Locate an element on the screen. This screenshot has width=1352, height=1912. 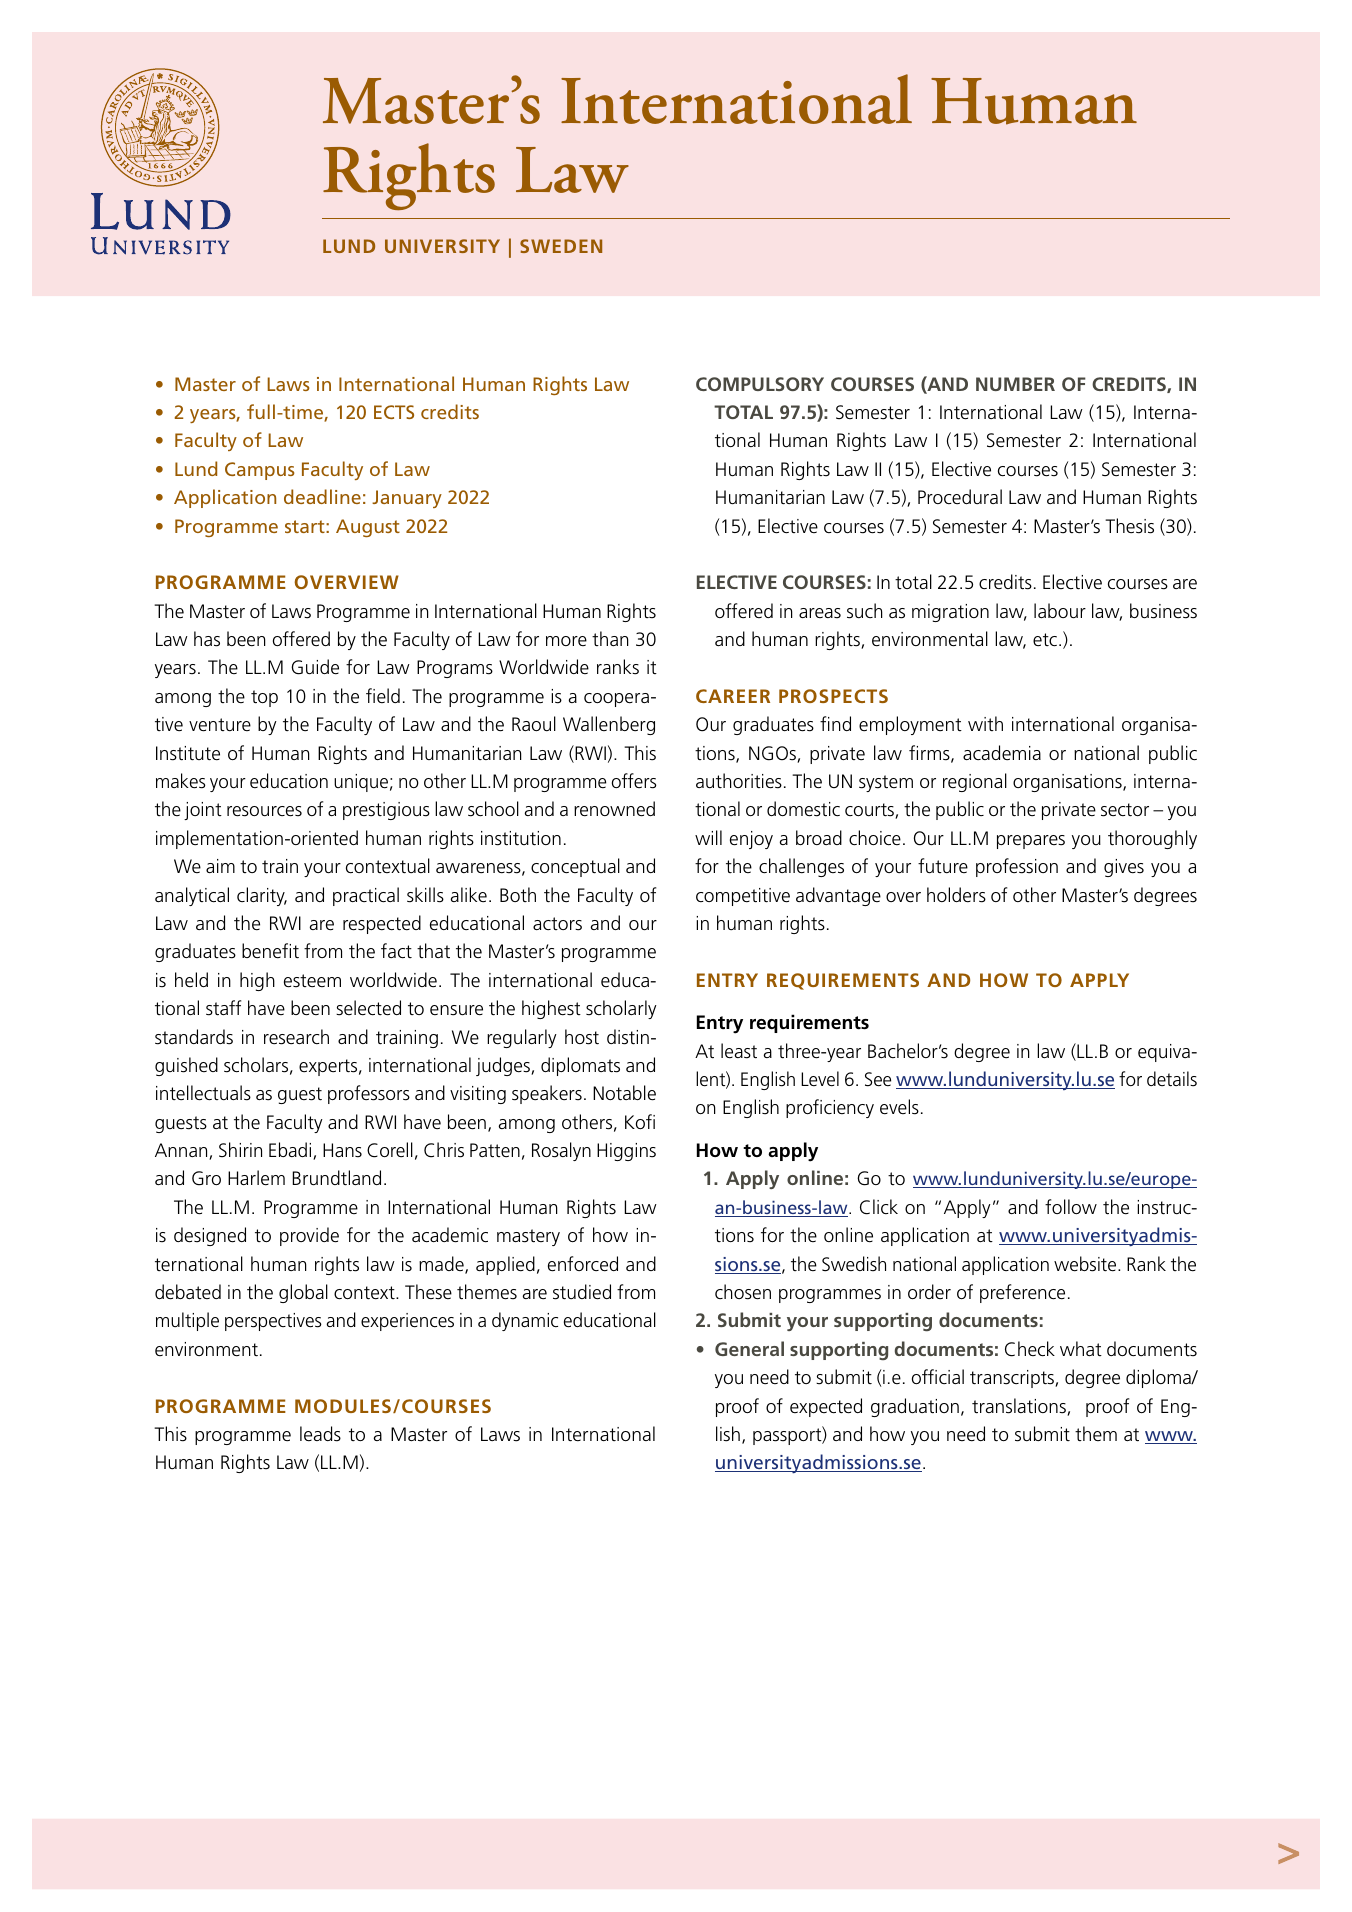
resources is located at coordinates (264, 811).
